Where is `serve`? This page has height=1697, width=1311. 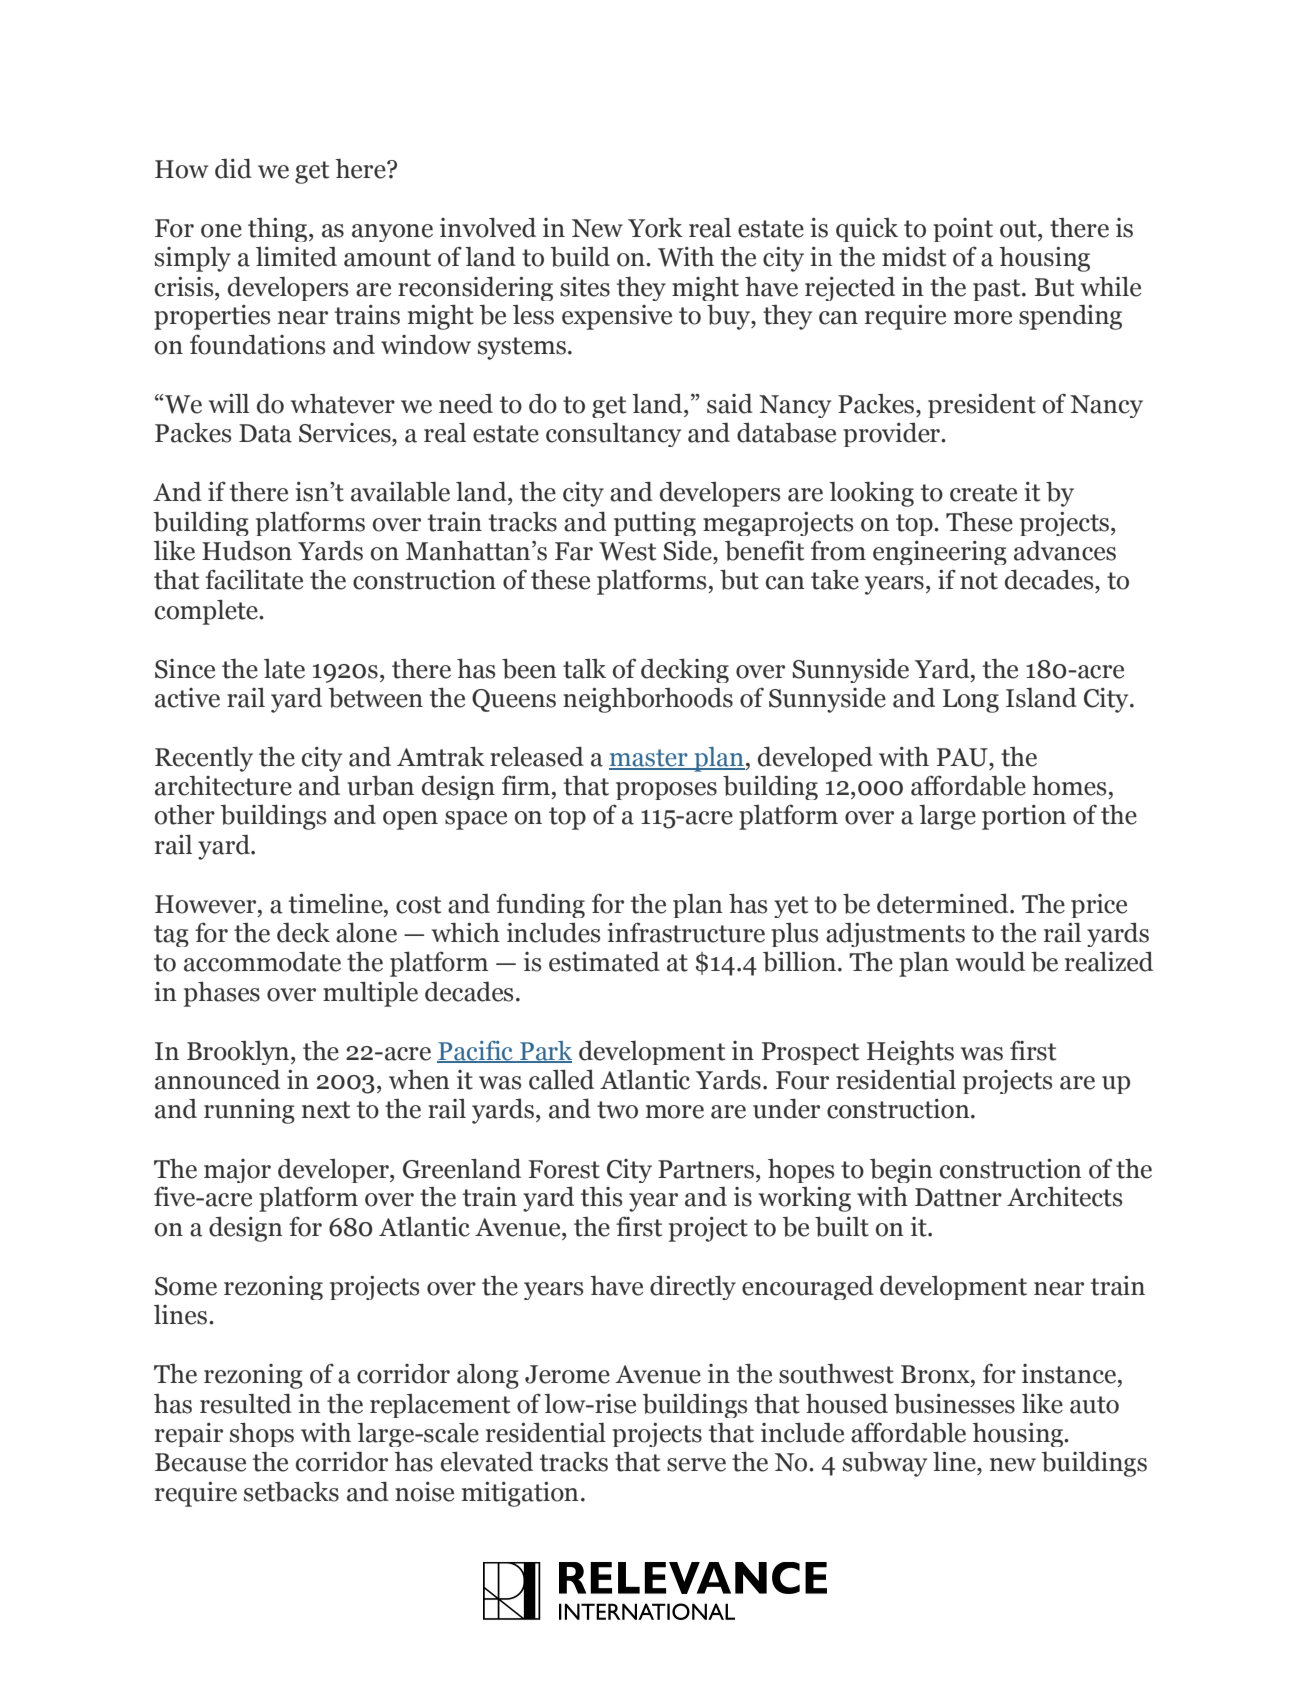 serve is located at coordinates (696, 1465).
